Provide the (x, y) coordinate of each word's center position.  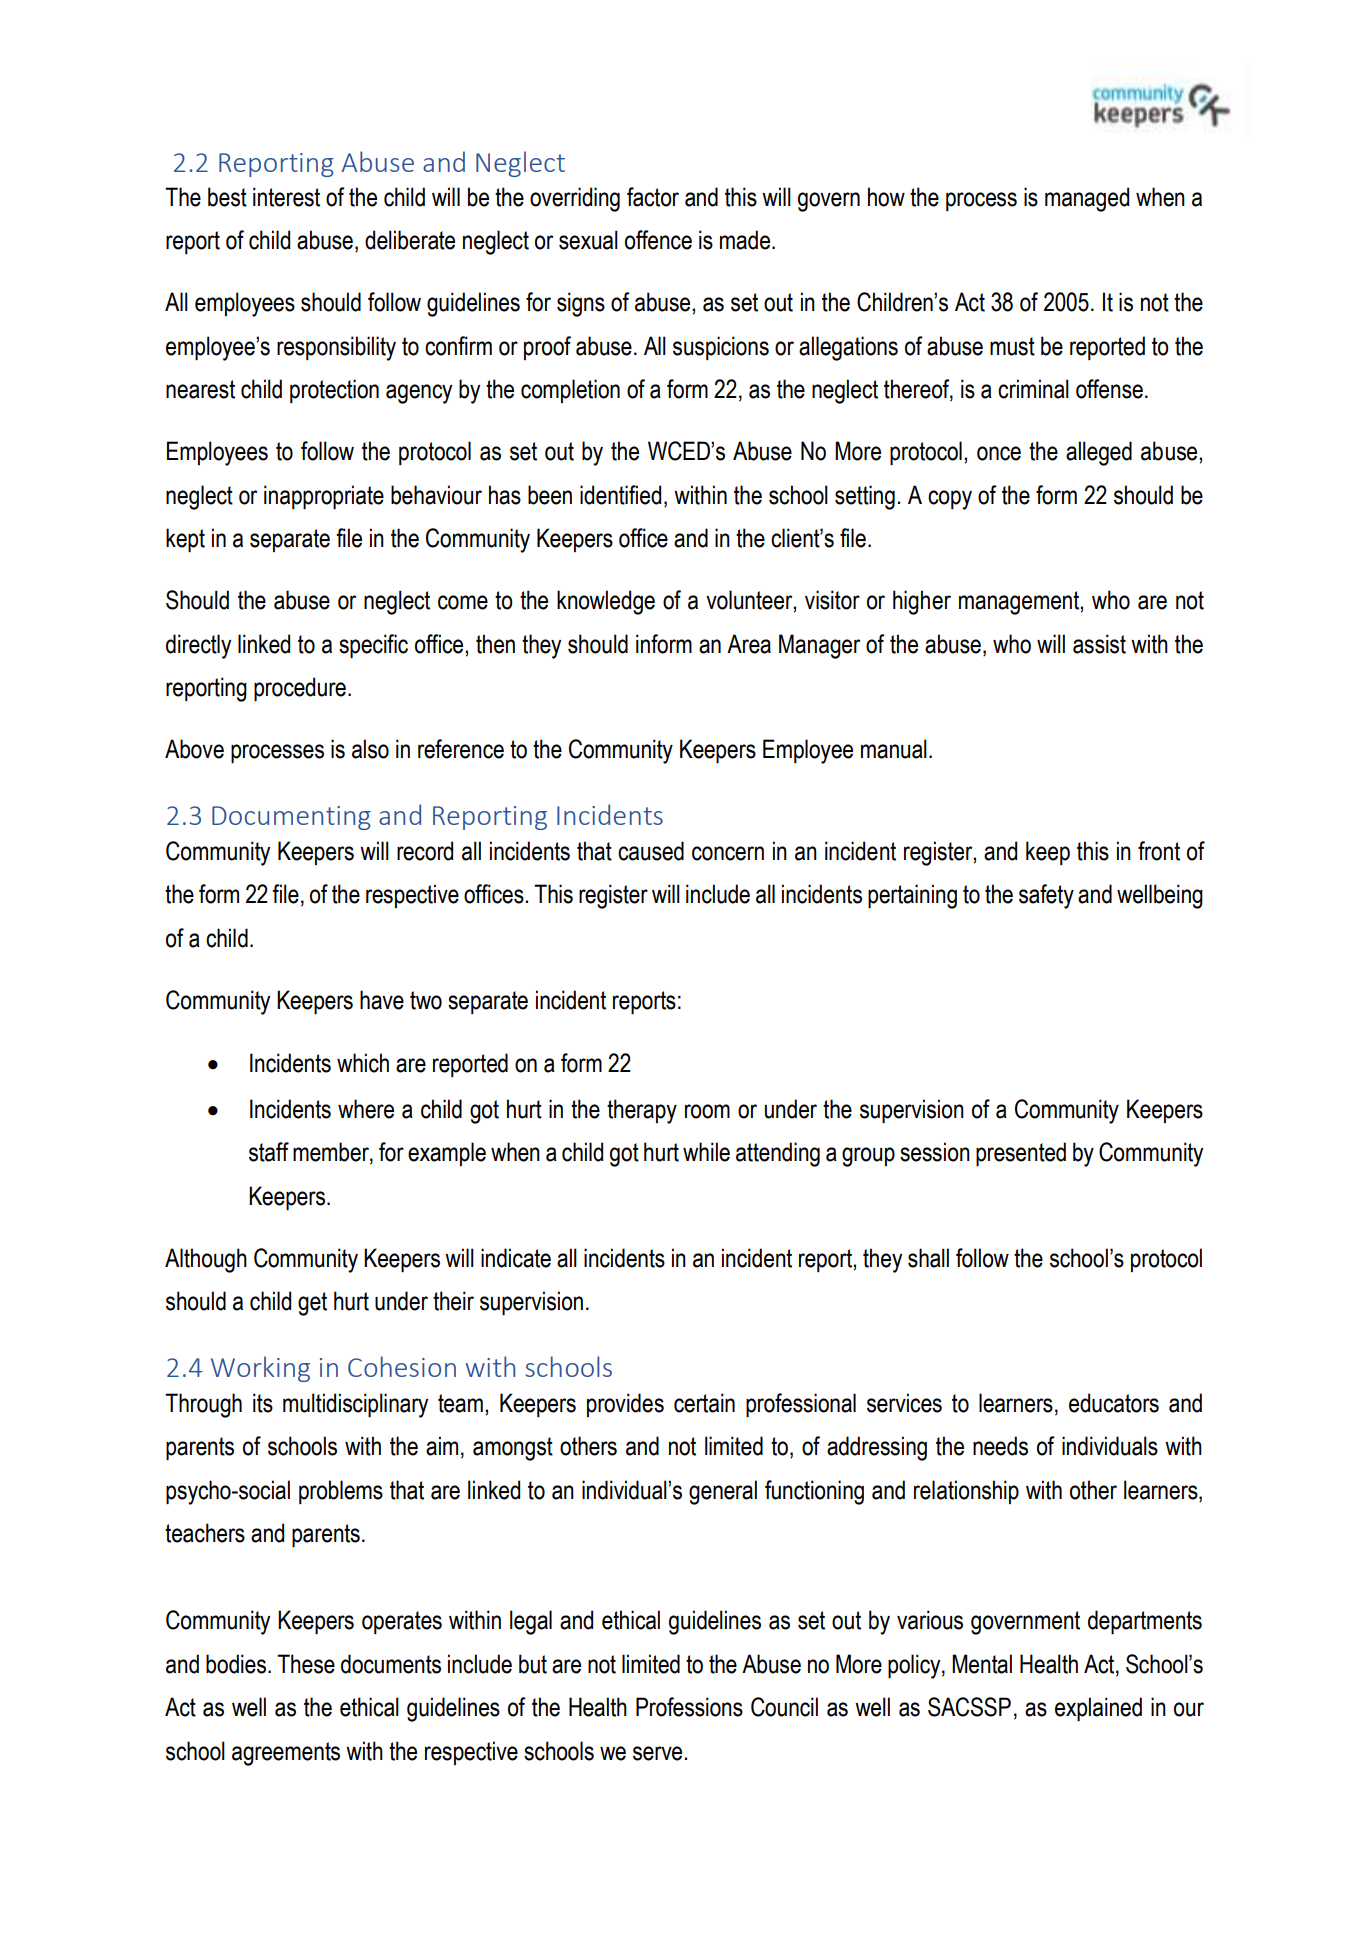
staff (269, 1152)
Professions (689, 1707)
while (706, 1152)
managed (1087, 199)
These (306, 1664)
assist (1099, 644)
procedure (300, 689)
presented (1021, 1154)
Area (749, 644)
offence (658, 240)
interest (286, 197)
